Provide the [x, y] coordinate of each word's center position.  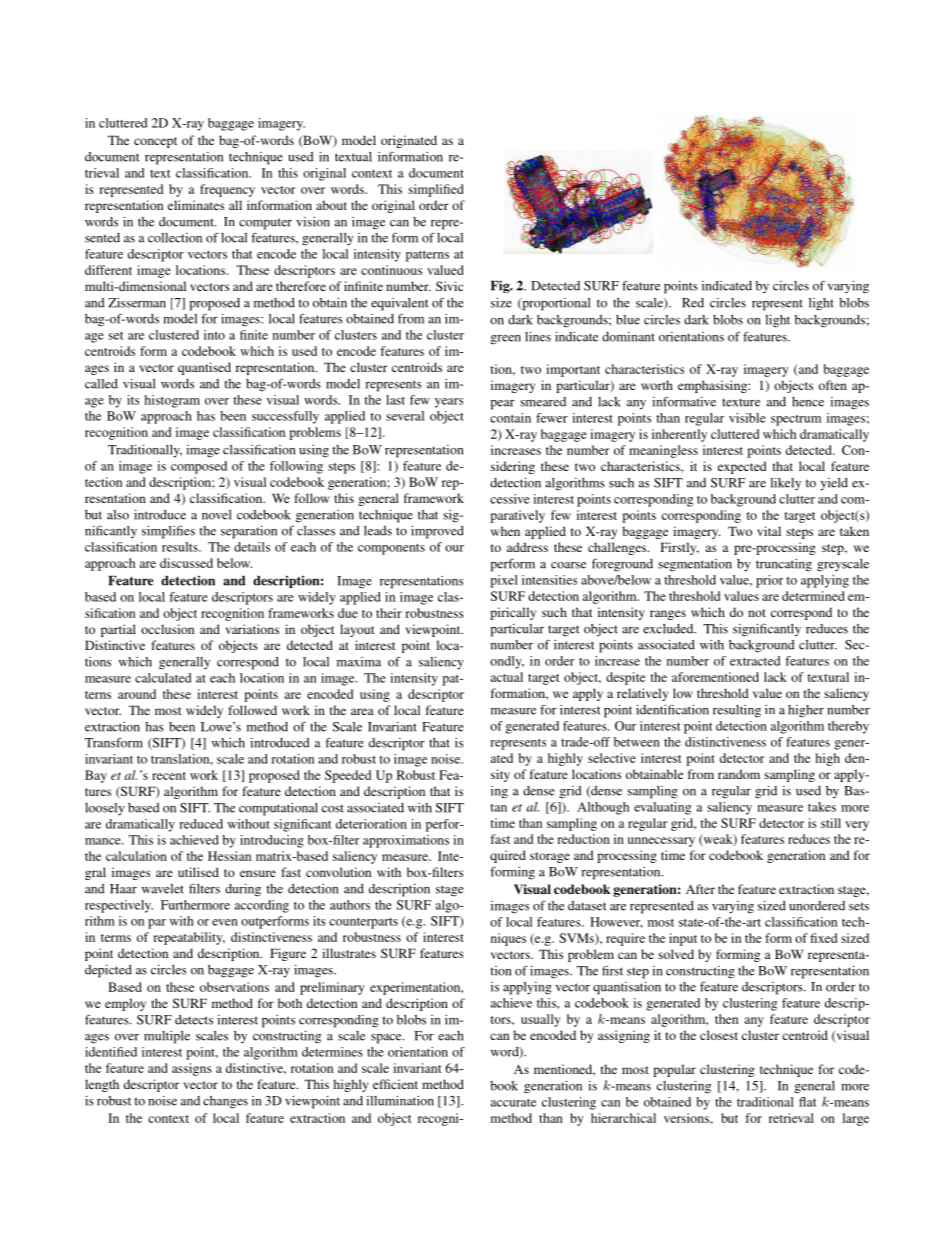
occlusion [167, 629]
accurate [513, 1103]
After [700, 889]
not [757, 613]
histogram [172, 401]
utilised [198, 872]
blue [628, 320]
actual [507, 677]
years [449, 403]
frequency [227, 190]
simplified [436, 190]
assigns [192, 1069]
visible [747, 418]
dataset [587, 906]
